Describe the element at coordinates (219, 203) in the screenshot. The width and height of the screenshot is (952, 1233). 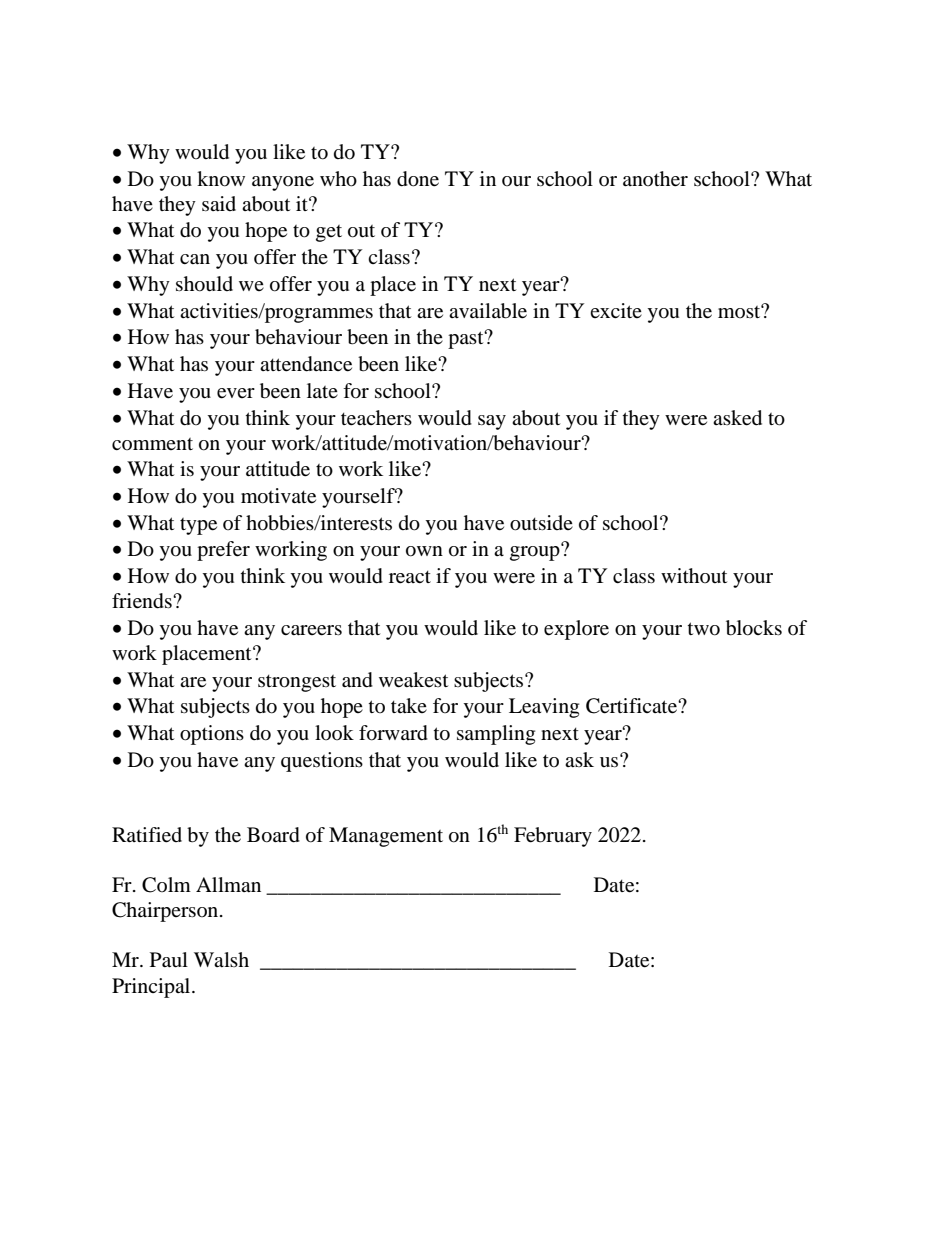
I see `said` at that location.
